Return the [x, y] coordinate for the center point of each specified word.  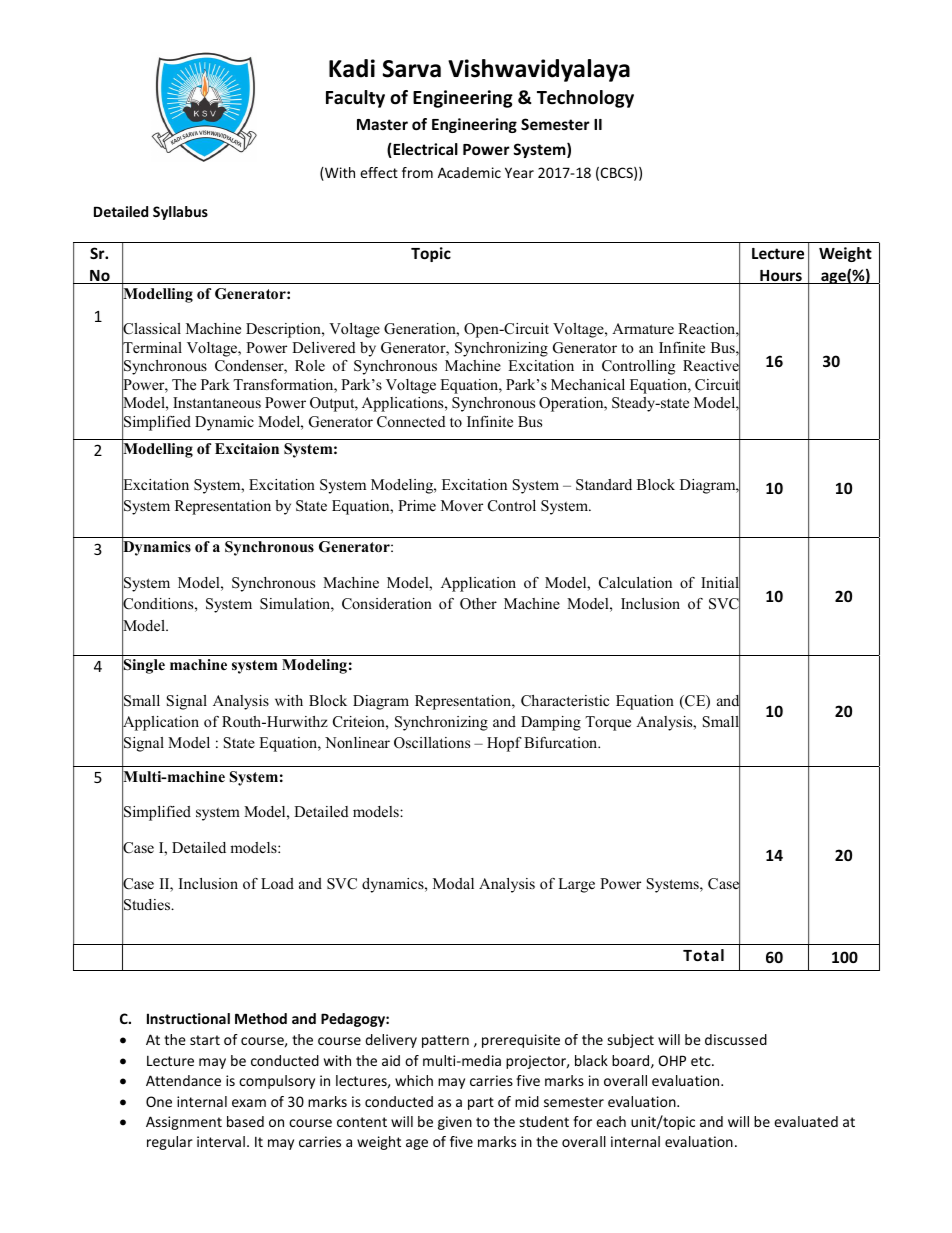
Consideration [387, 604]
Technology [585, 99]
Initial [720, 583]
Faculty [355, 99]
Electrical [424, 150]
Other [478, 604]
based [245, 1121]
